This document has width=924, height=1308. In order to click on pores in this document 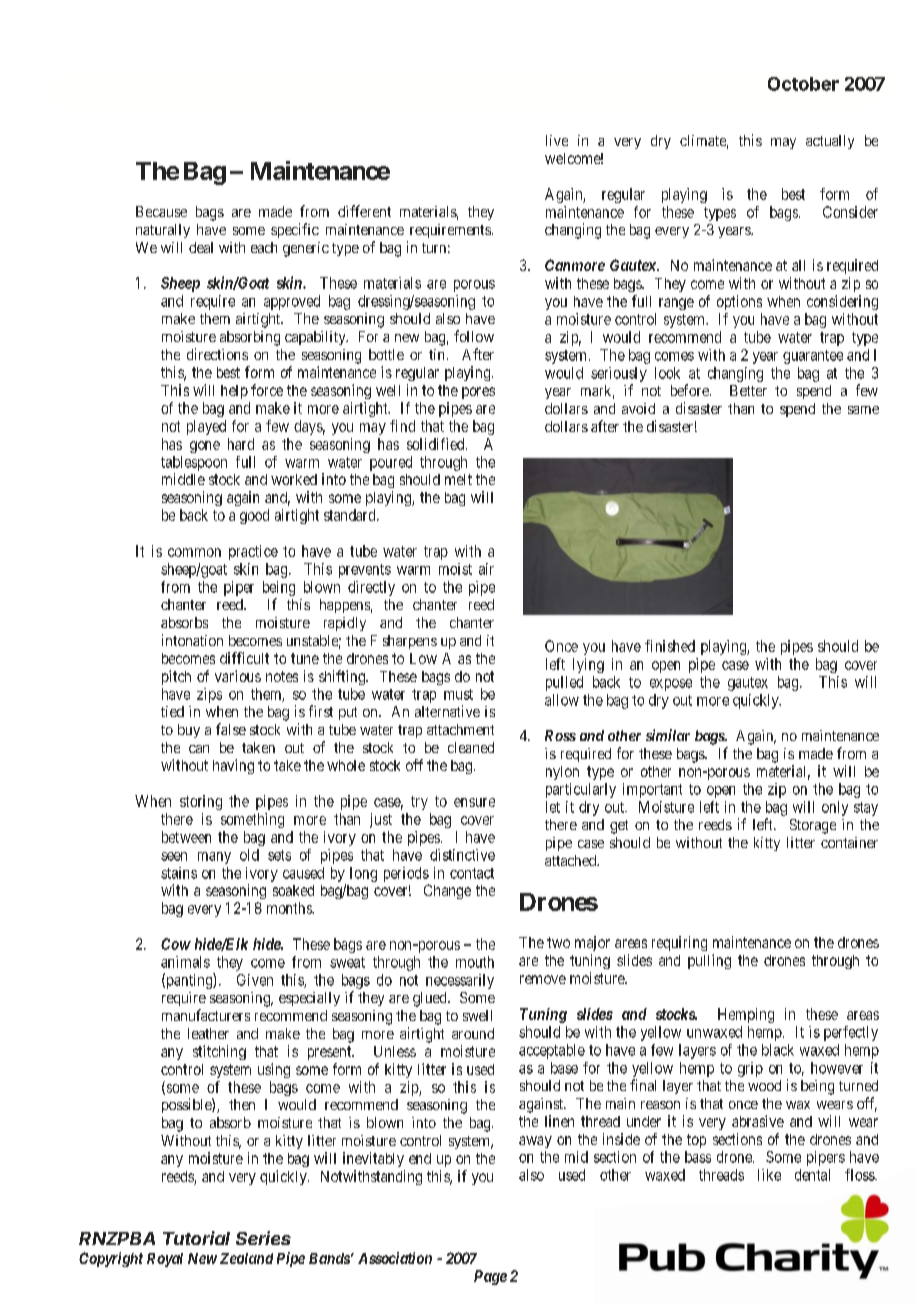, I will do `click(478, 393)`.
